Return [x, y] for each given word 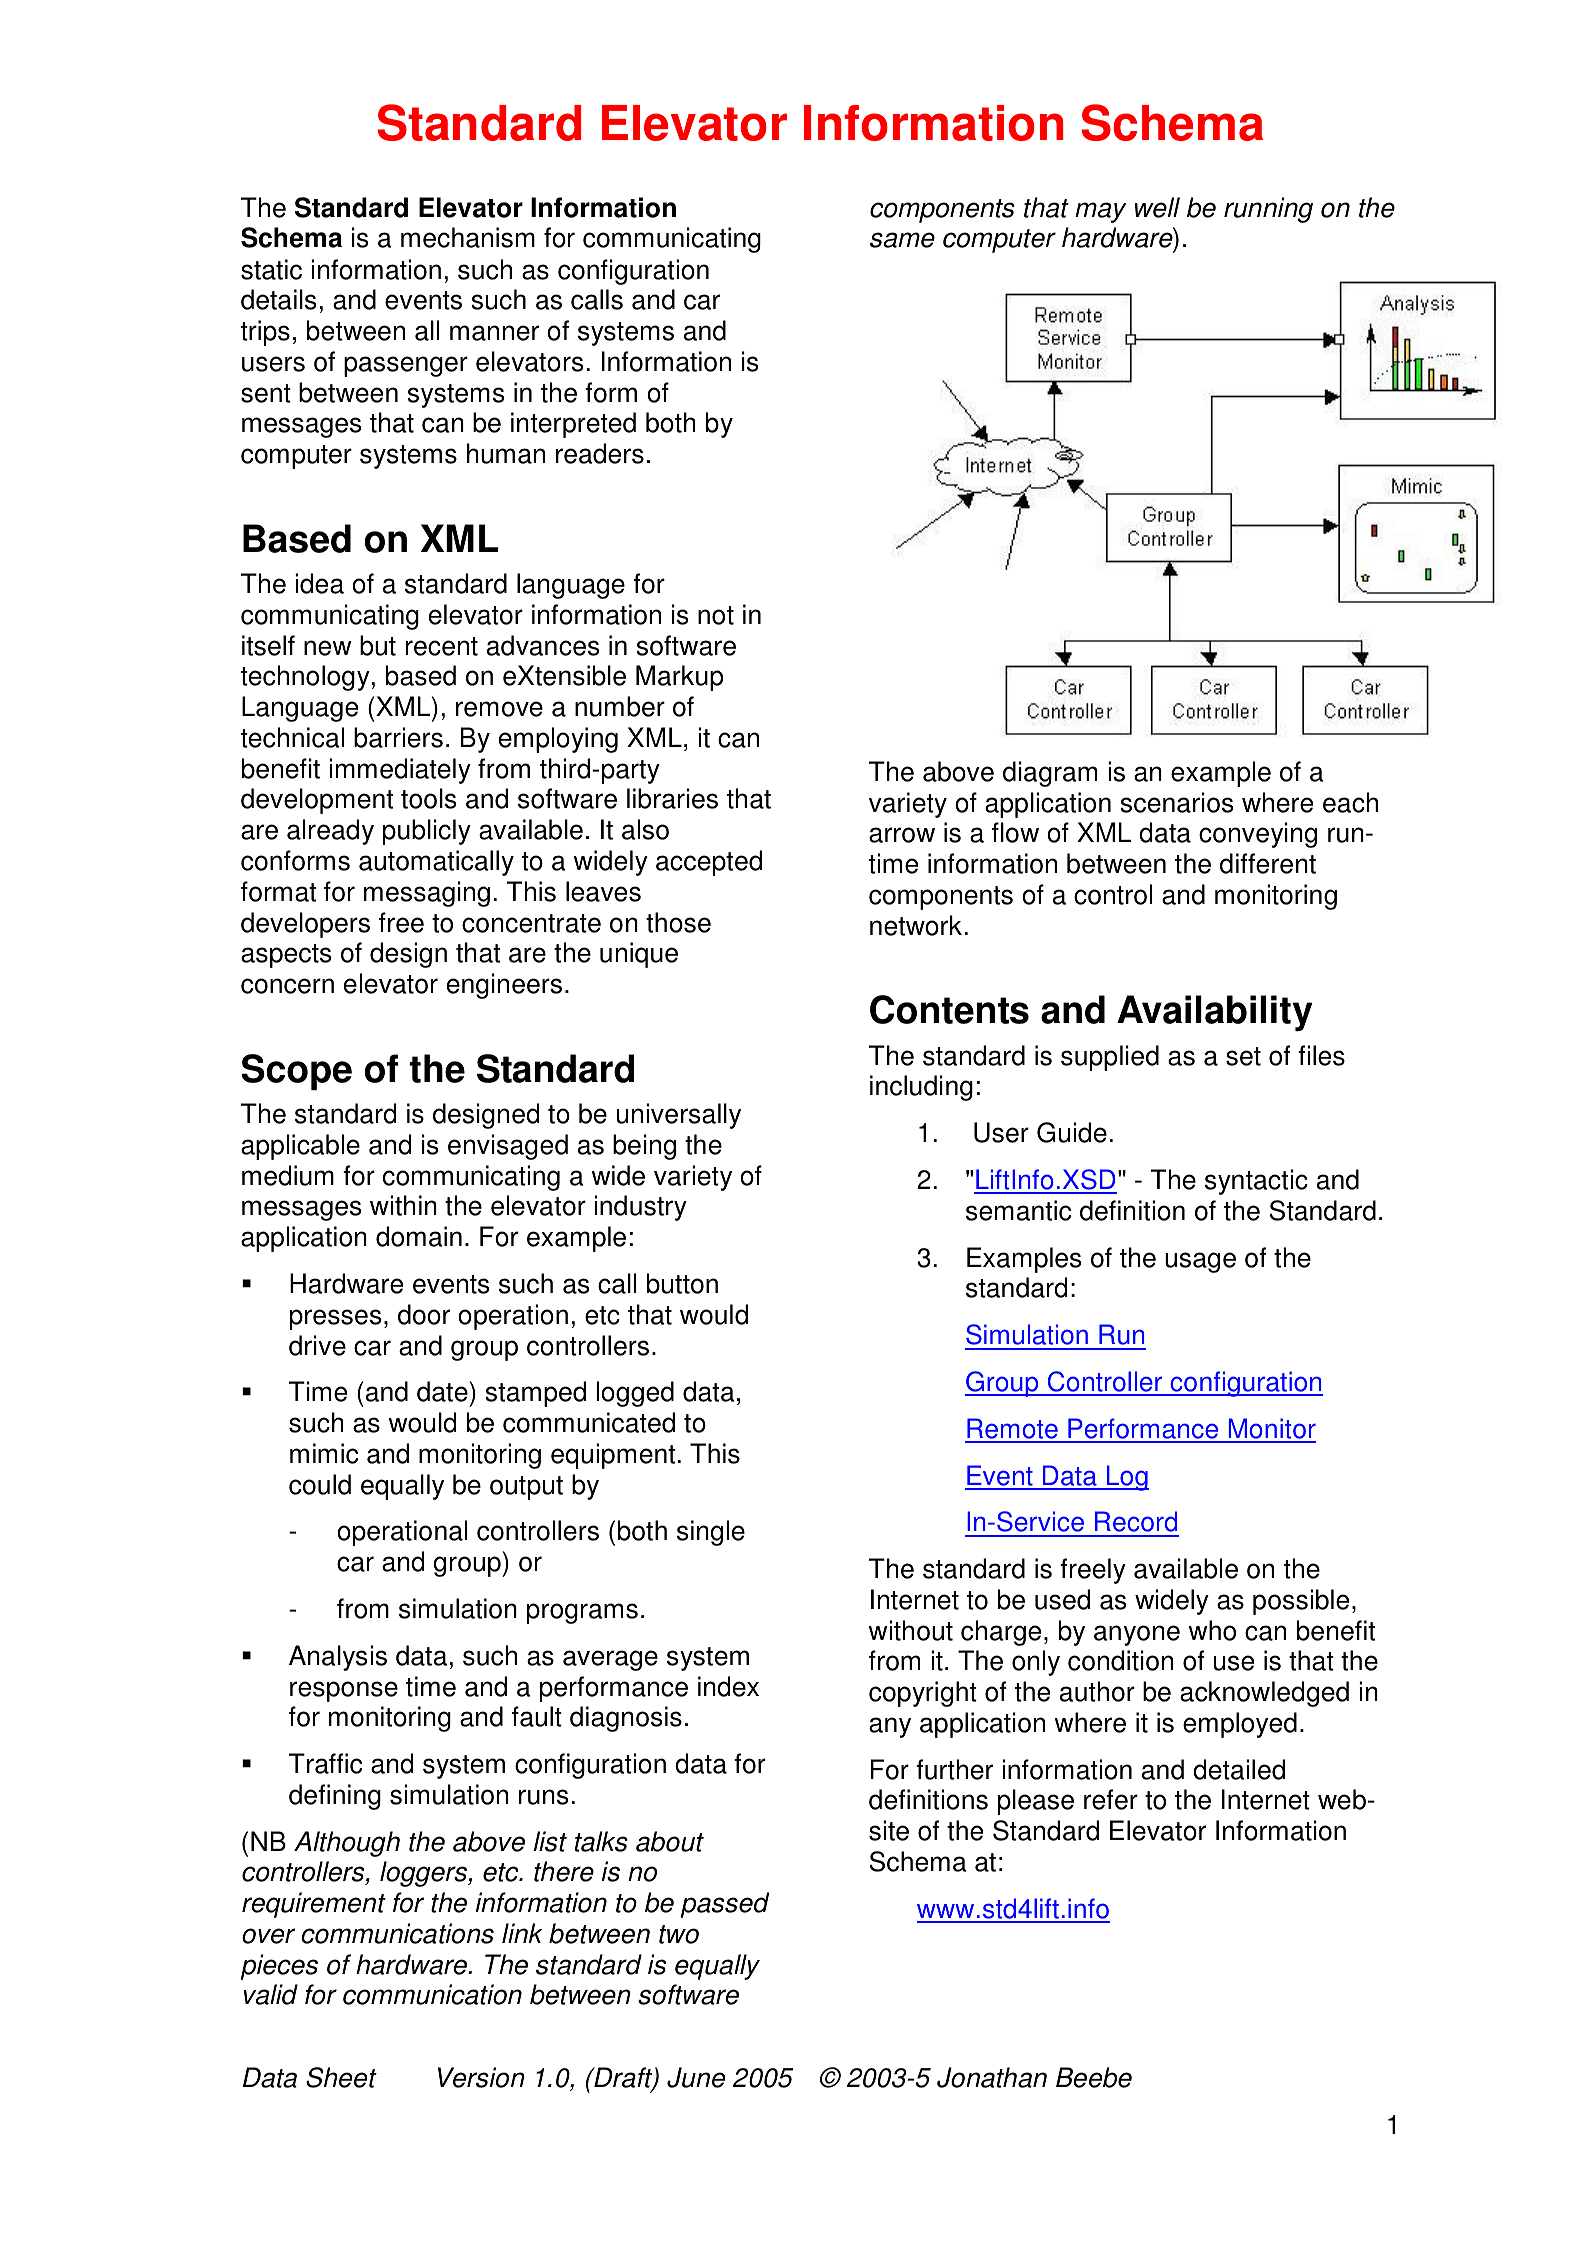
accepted [709, 863]
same [902, 240]
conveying [1258, 835]
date [442, 1391]
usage [1200, 1262]
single [711, 1533]
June [696, 2077]
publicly [427, 832]
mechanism [468, 237]
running [1268, 210]
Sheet [341, 2077]
